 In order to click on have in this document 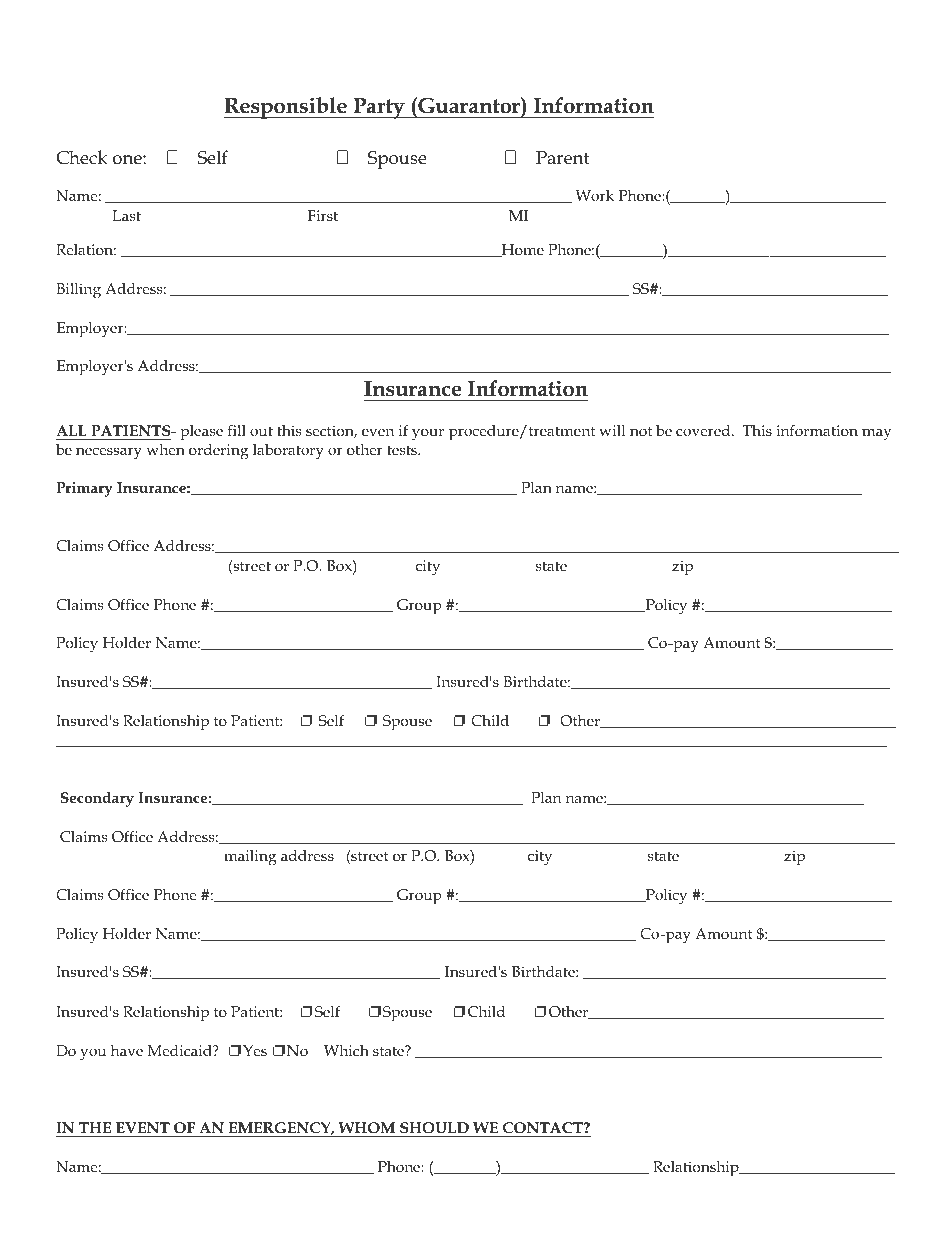, I will do `click(127, 1050)`.
